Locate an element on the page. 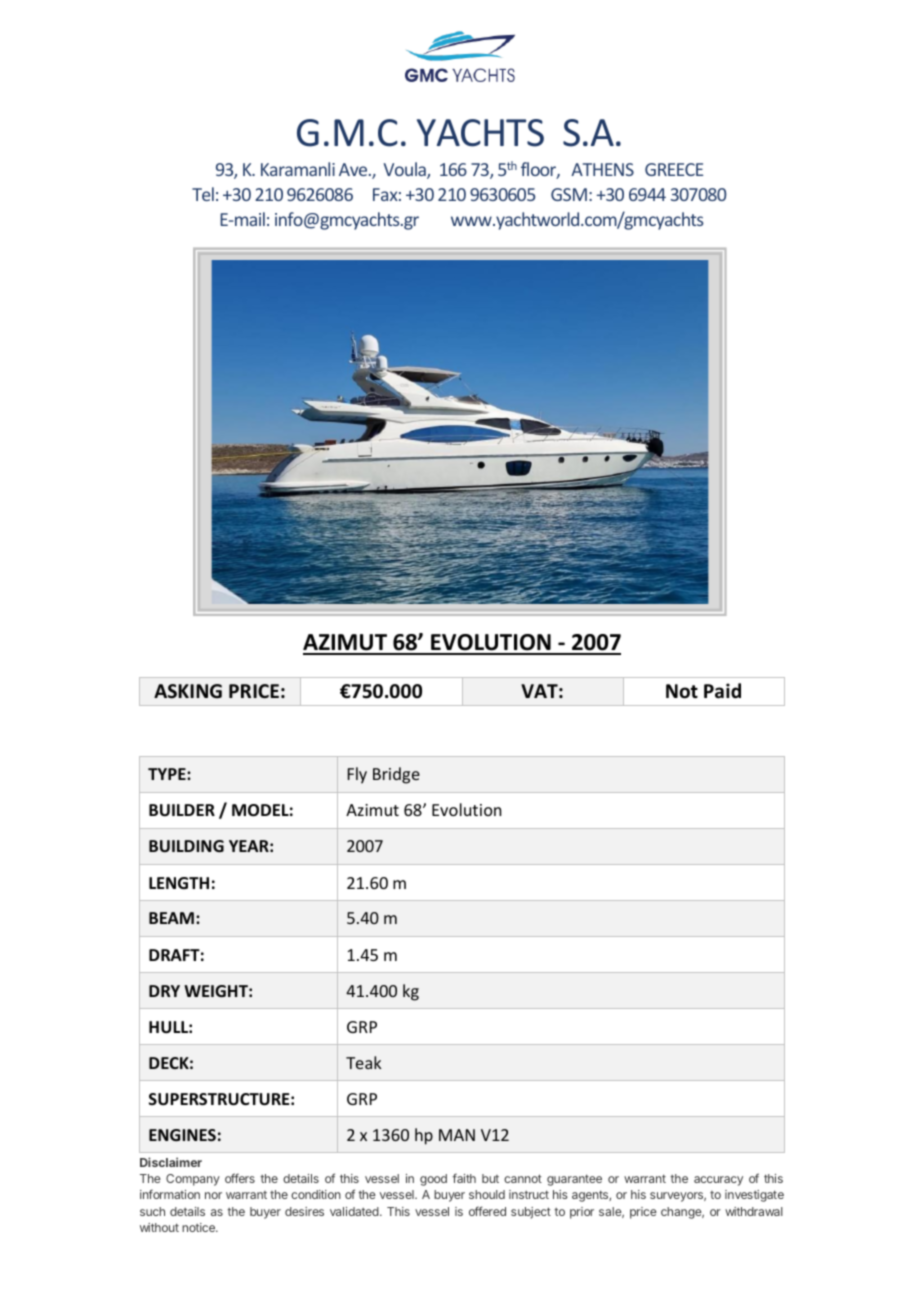  ASKING is located at coordinates (188, 691).
